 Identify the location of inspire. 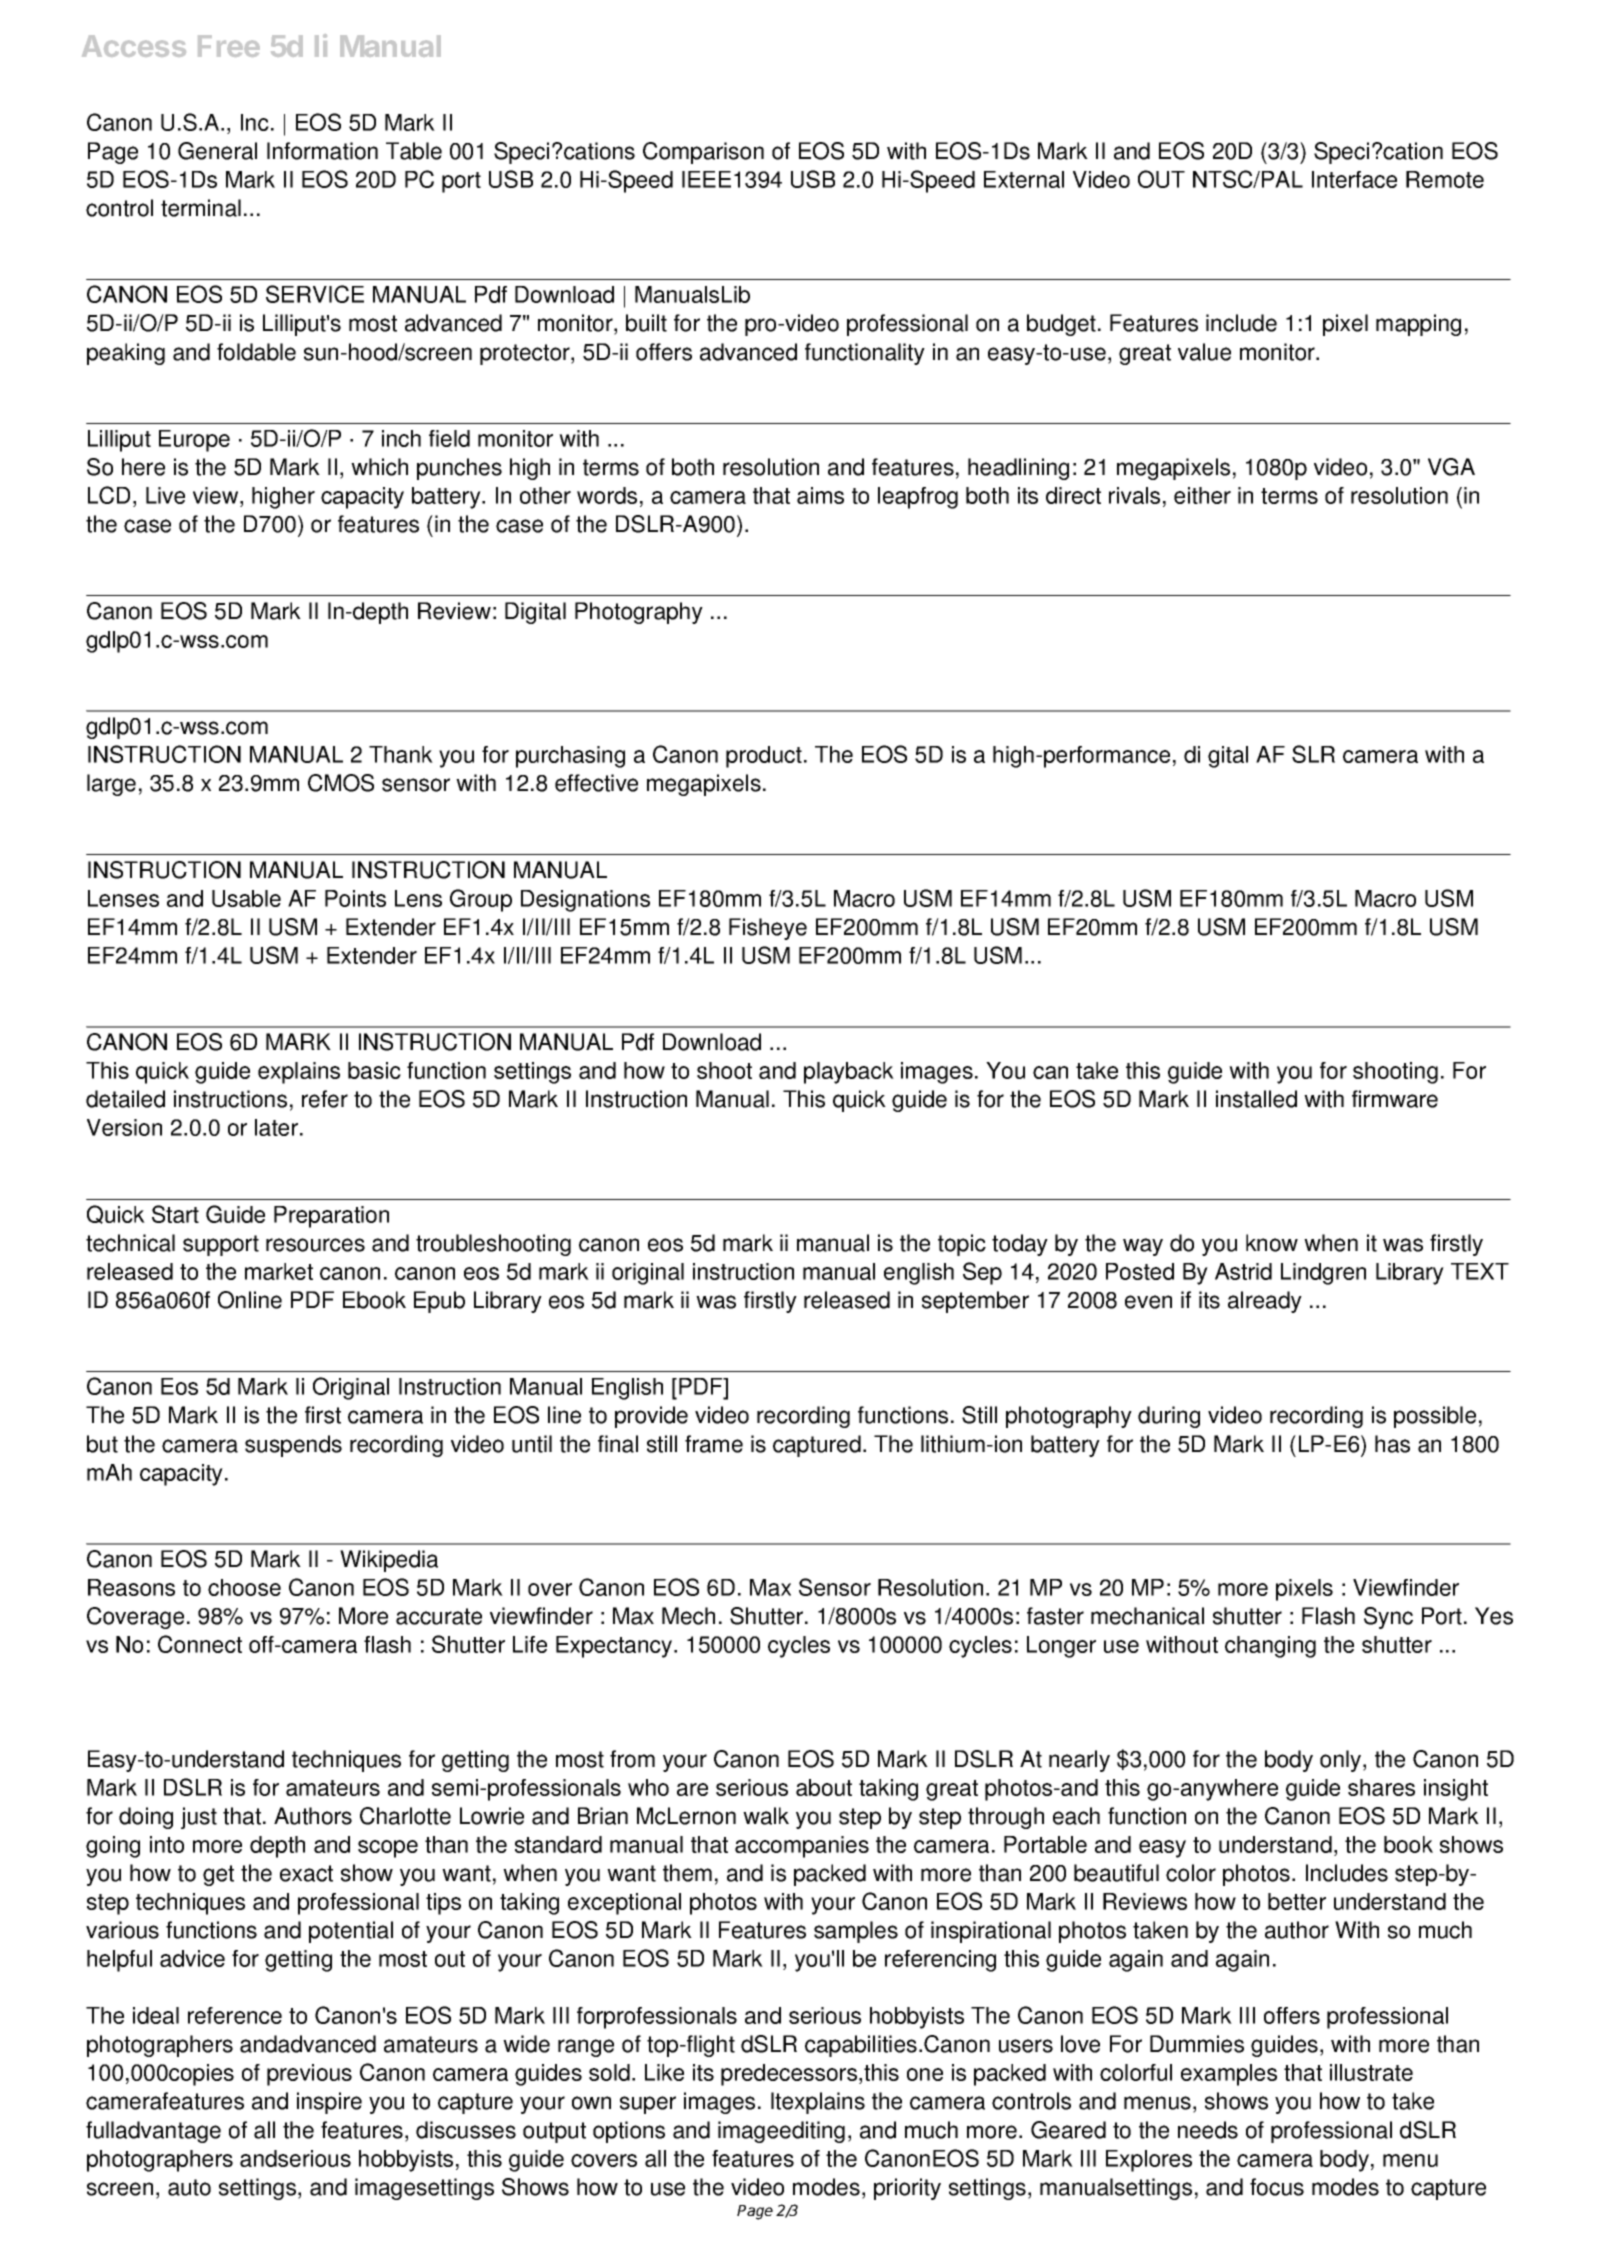
(329, 2103).
